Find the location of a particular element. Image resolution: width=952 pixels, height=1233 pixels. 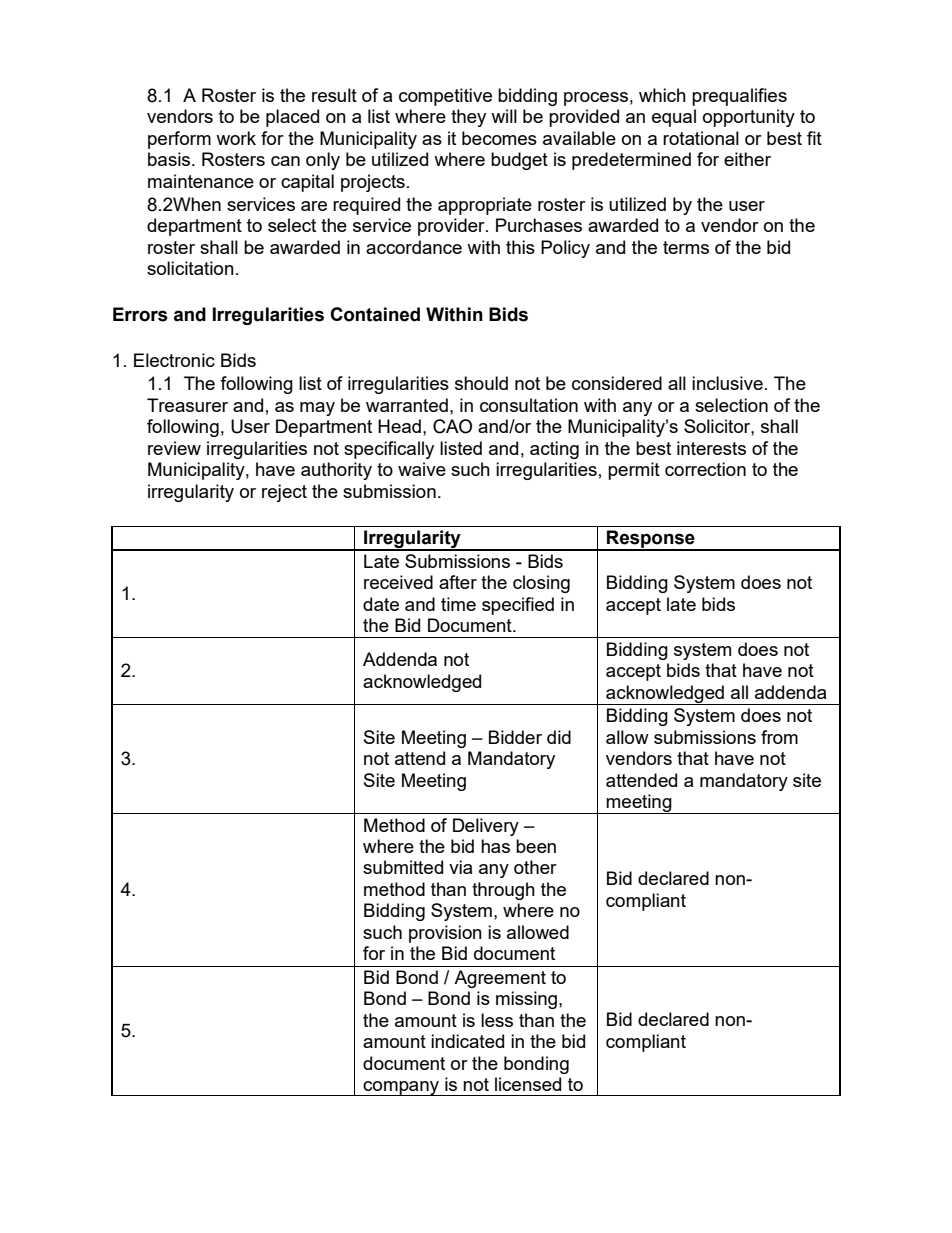

opportunity is located at coordinates (749, 118).
